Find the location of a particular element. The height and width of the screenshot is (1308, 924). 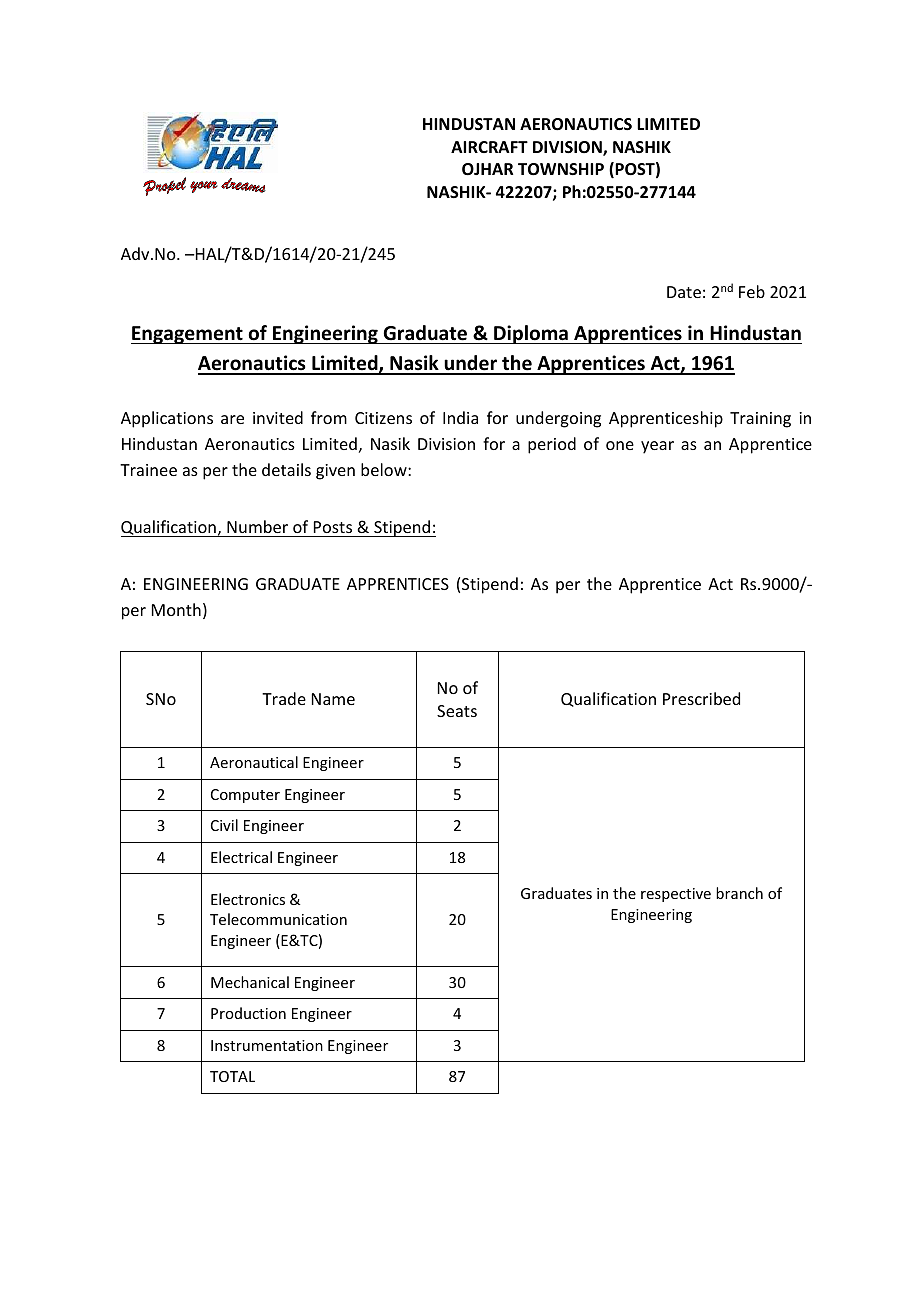

India is located at coordinates (460, 417).
